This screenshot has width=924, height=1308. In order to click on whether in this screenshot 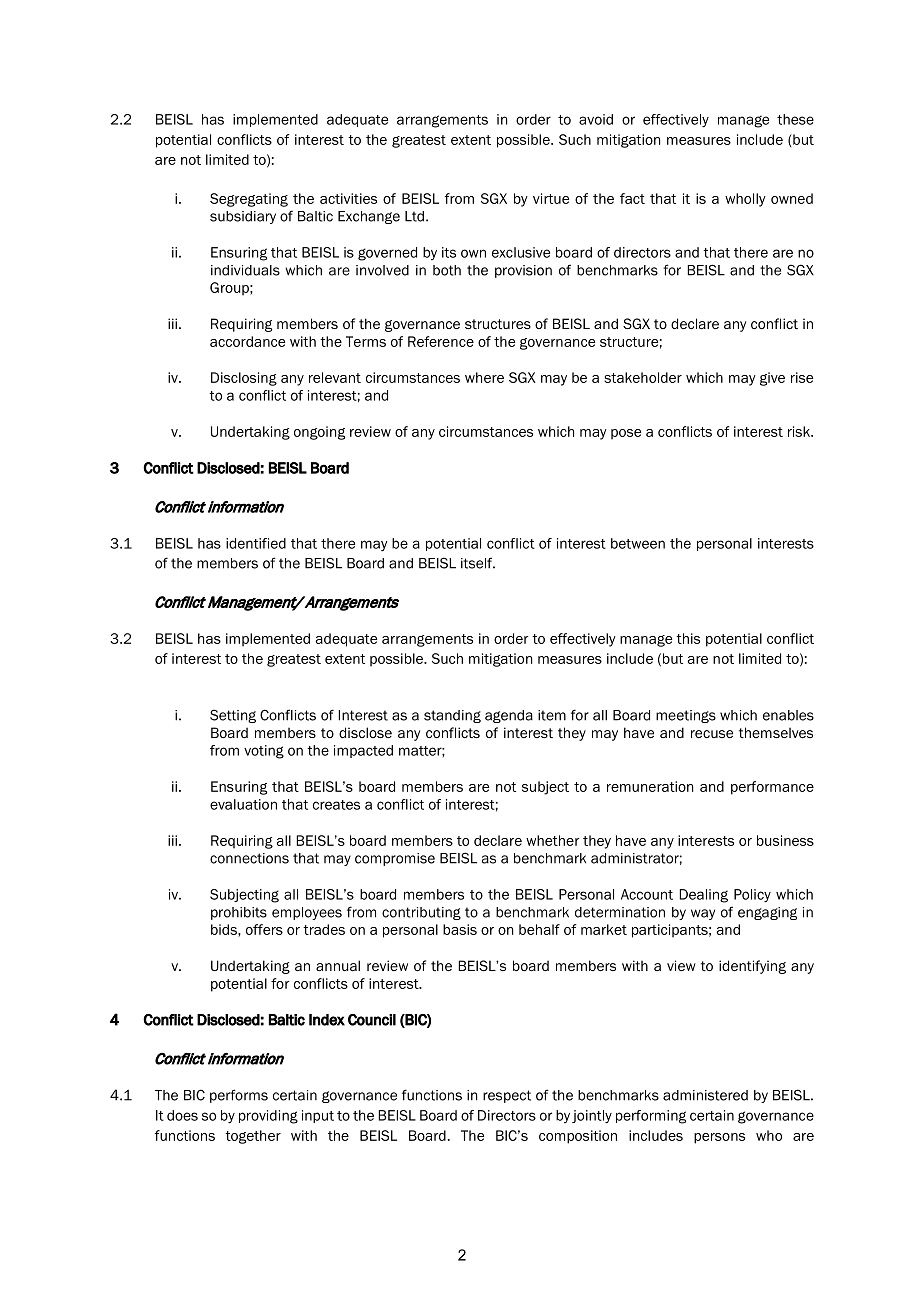, I will do `click(552, 840)`.
